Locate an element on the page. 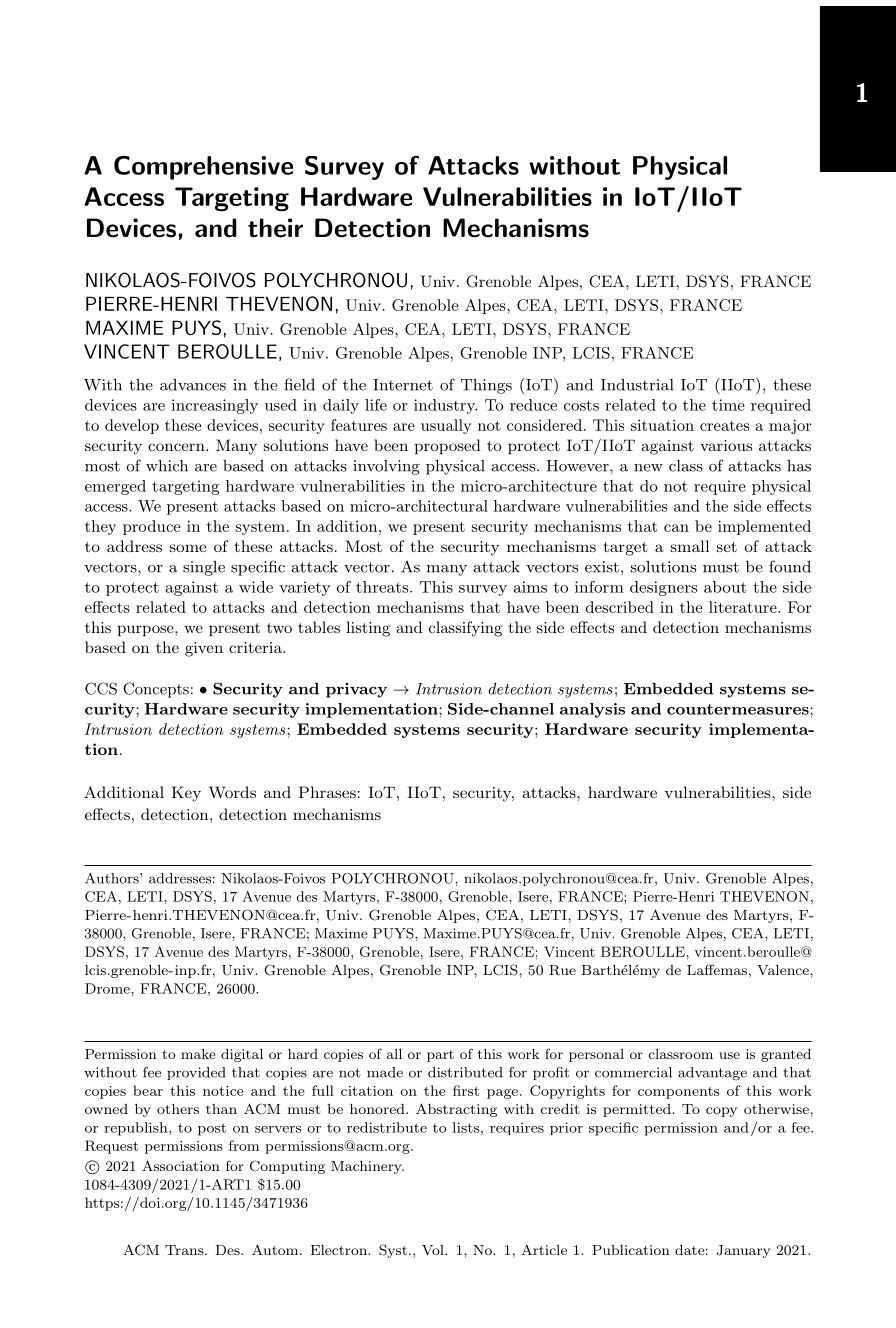 The width and height of the document is (896, 1328). Industrial is located at coordinates (637, 385).
